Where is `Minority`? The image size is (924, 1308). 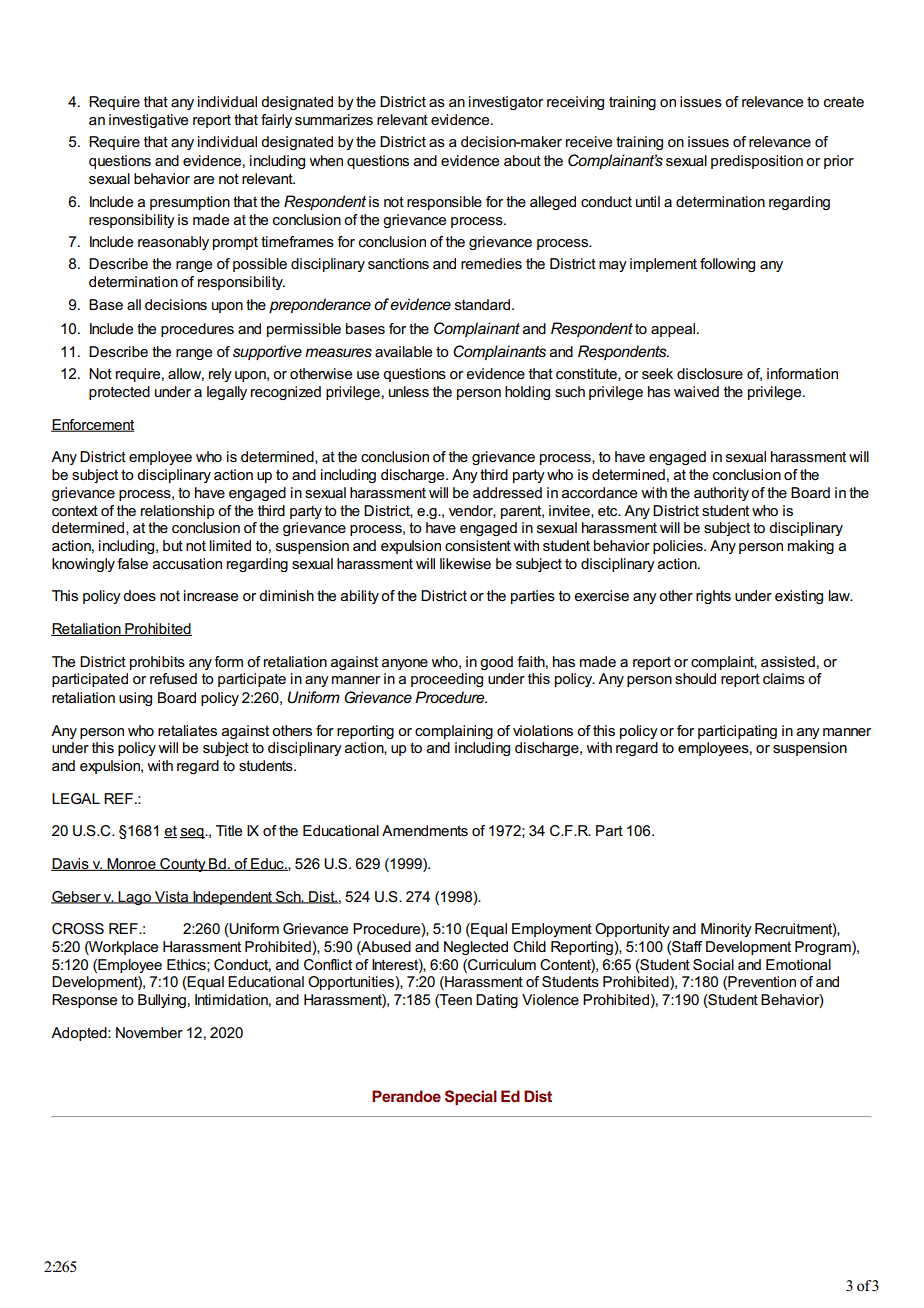
Minority is located at coordinates (726, 930).
